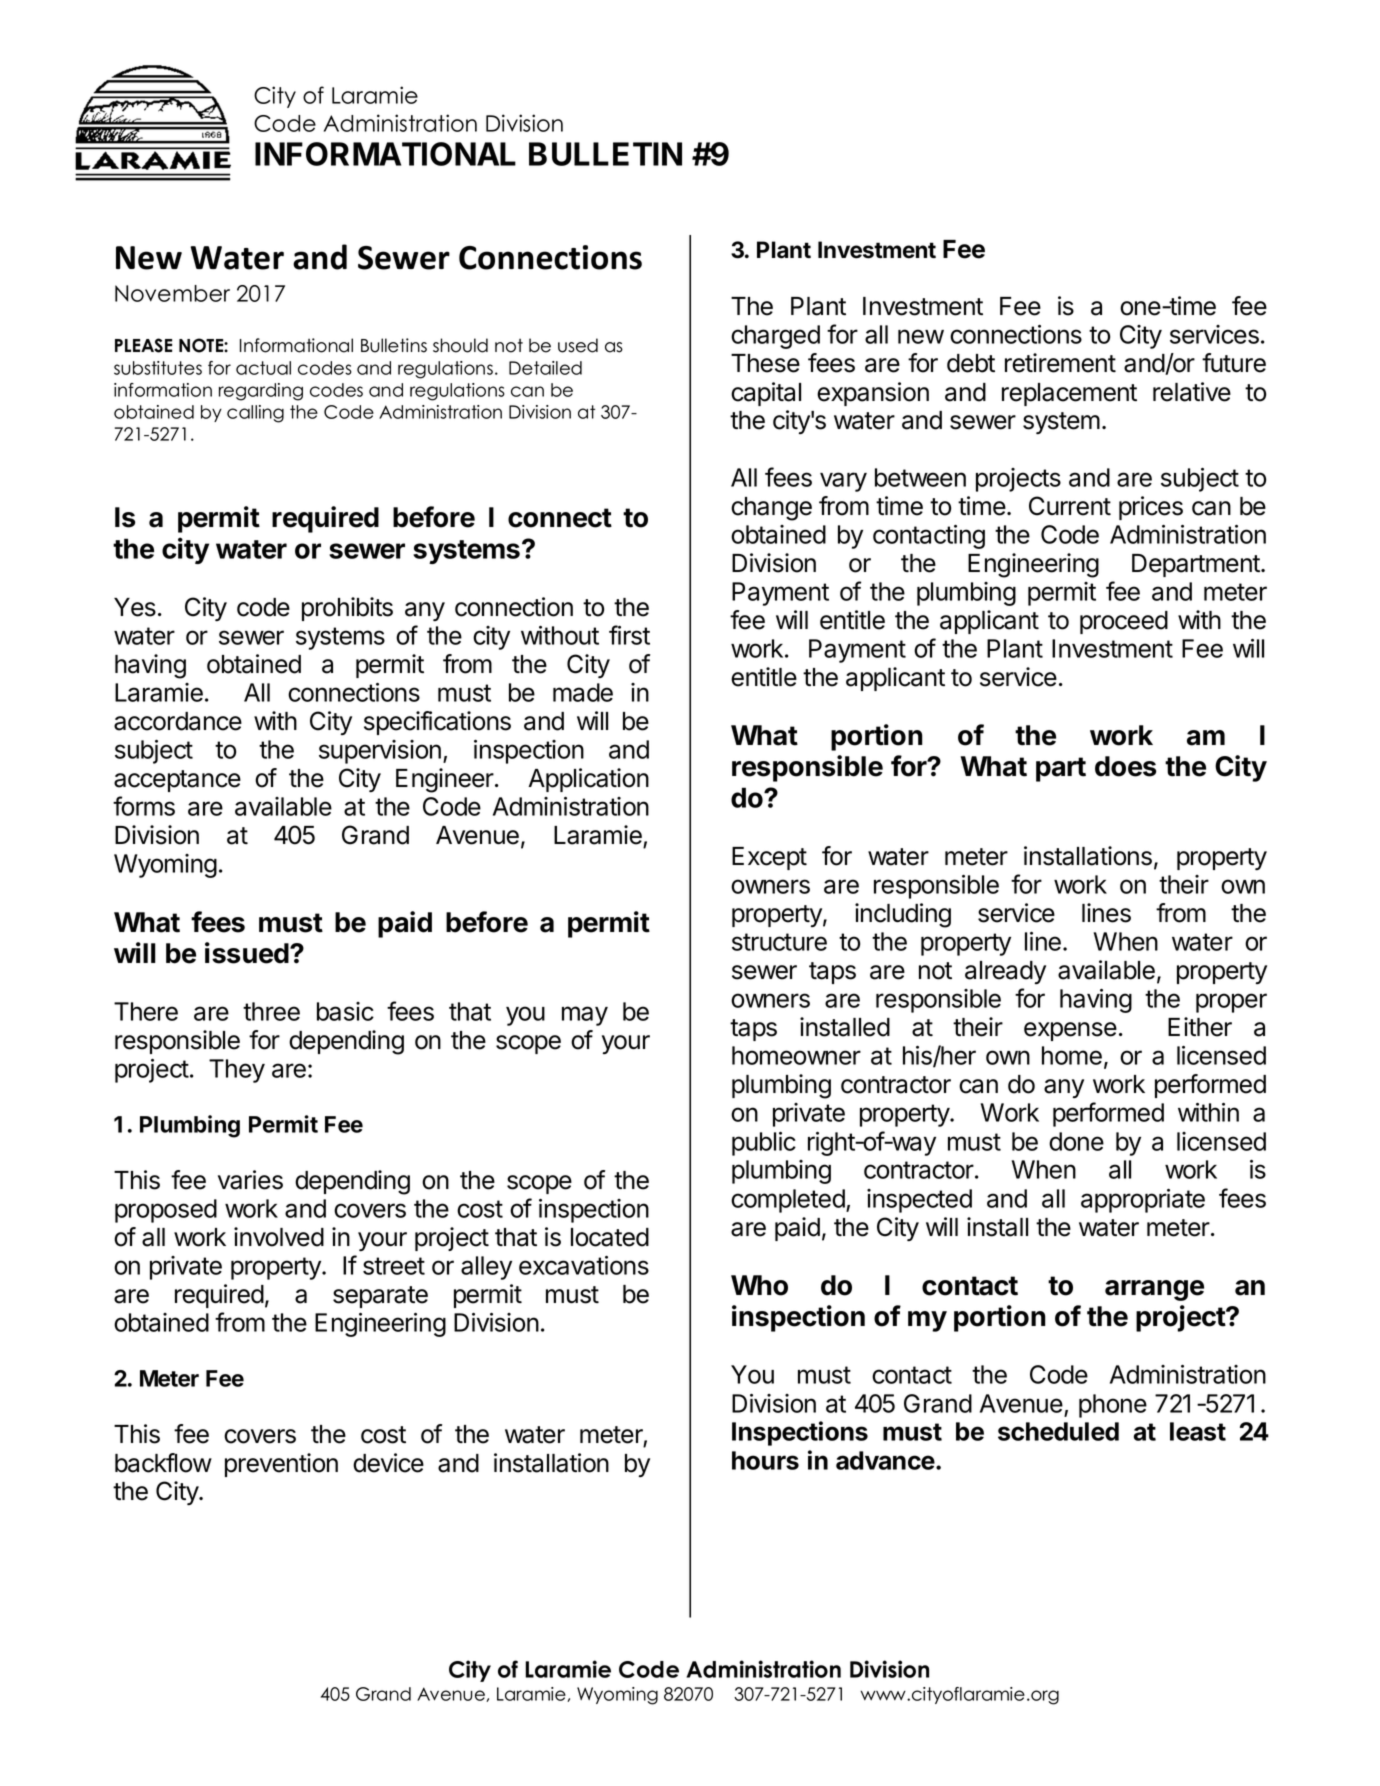  What do you see at coordinates (248, 953) in the page?
I see `issued` at bounding box center [248, 953].
